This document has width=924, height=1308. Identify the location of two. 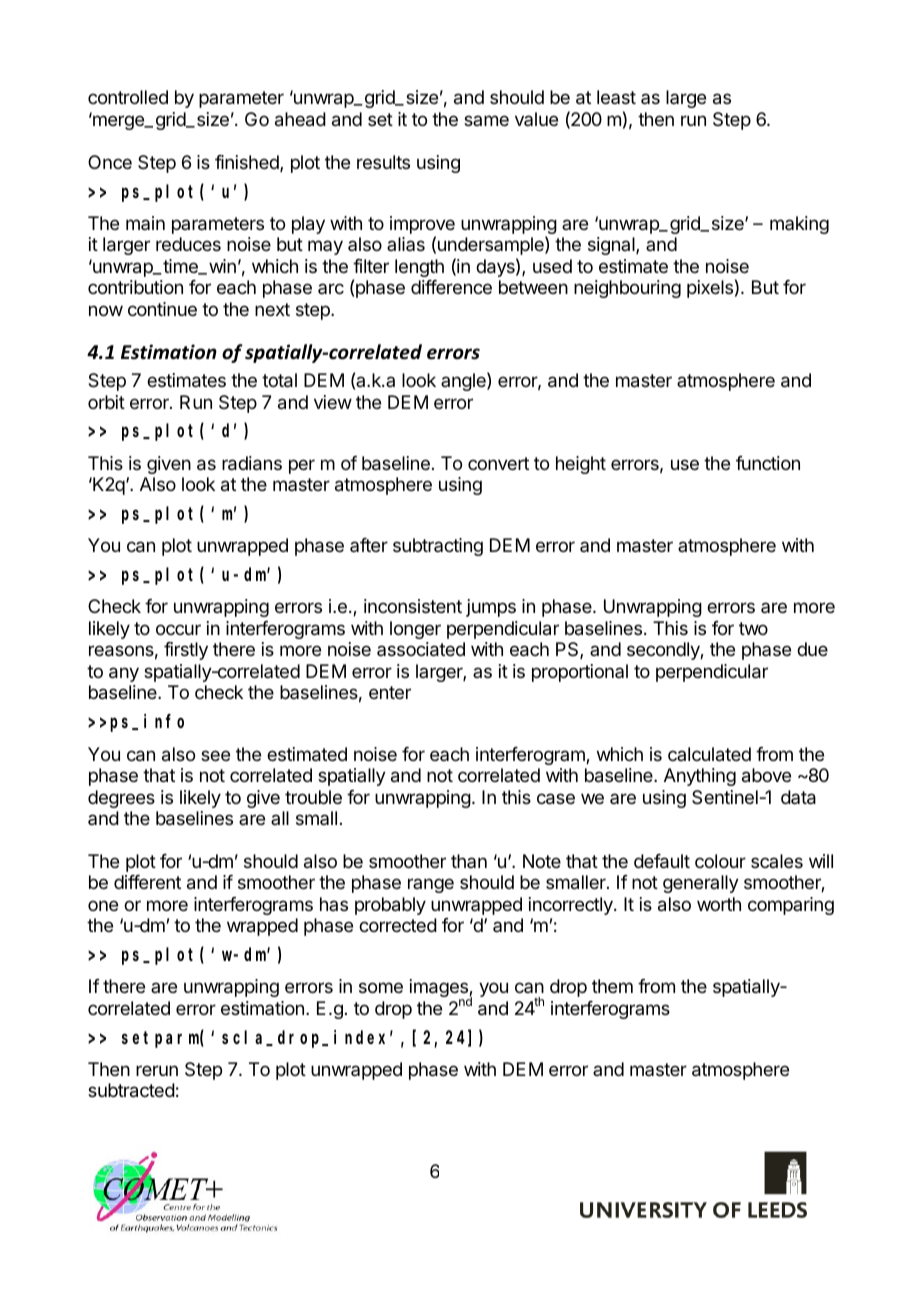
(753, 628).
